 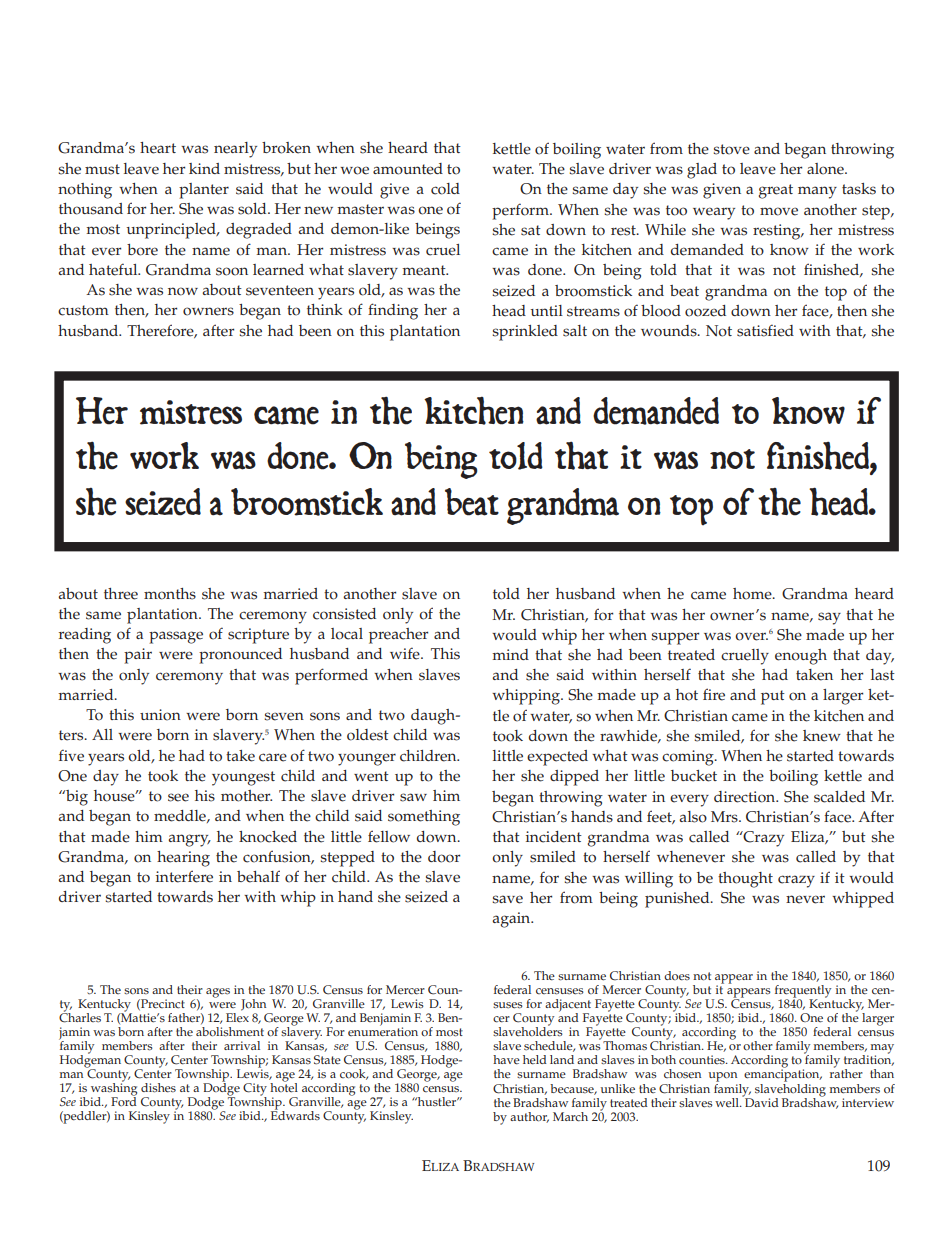 I want to click on emancipation, so click(x=783, y=1074).
